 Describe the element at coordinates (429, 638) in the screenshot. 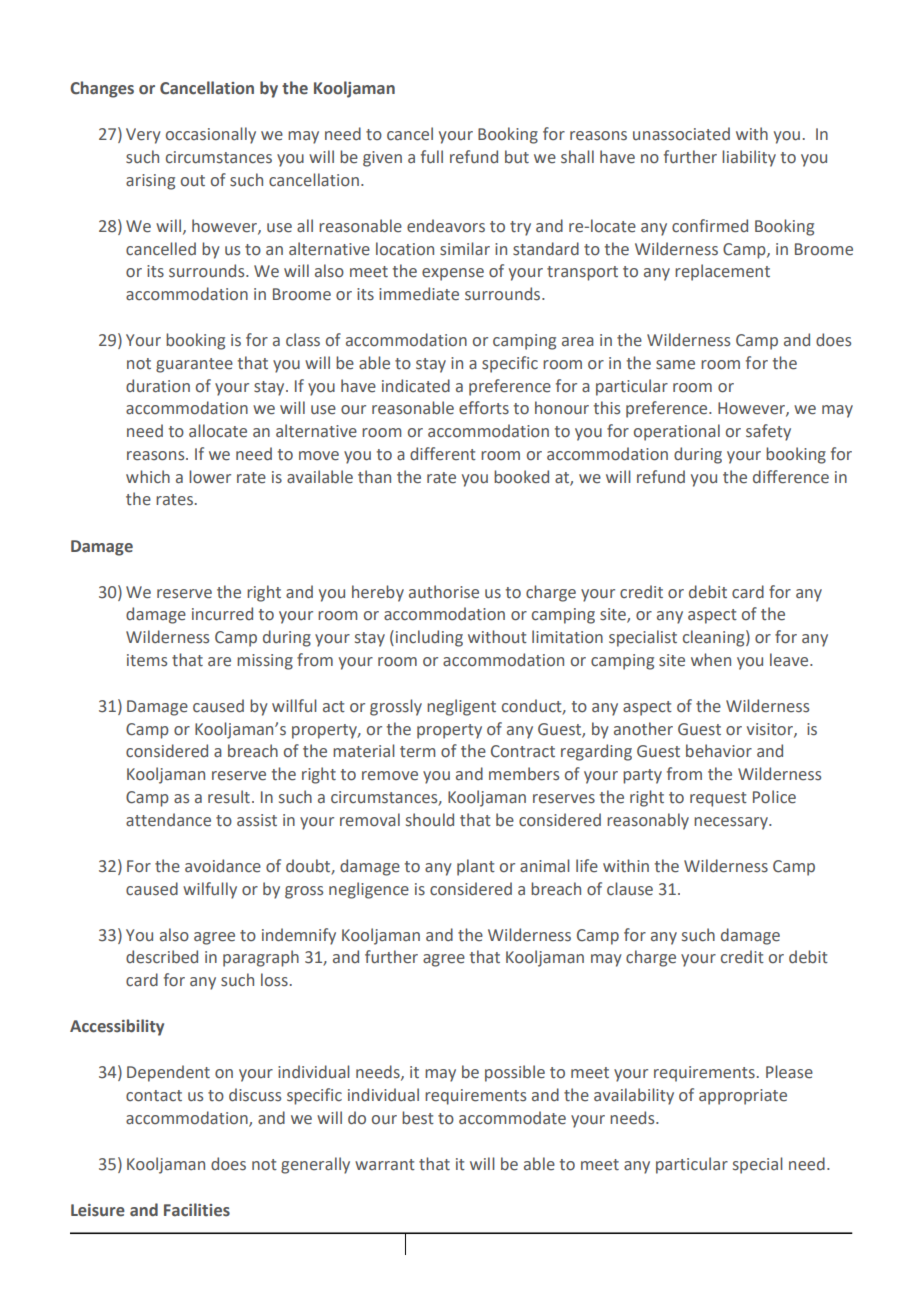

I see `including` at that location.
